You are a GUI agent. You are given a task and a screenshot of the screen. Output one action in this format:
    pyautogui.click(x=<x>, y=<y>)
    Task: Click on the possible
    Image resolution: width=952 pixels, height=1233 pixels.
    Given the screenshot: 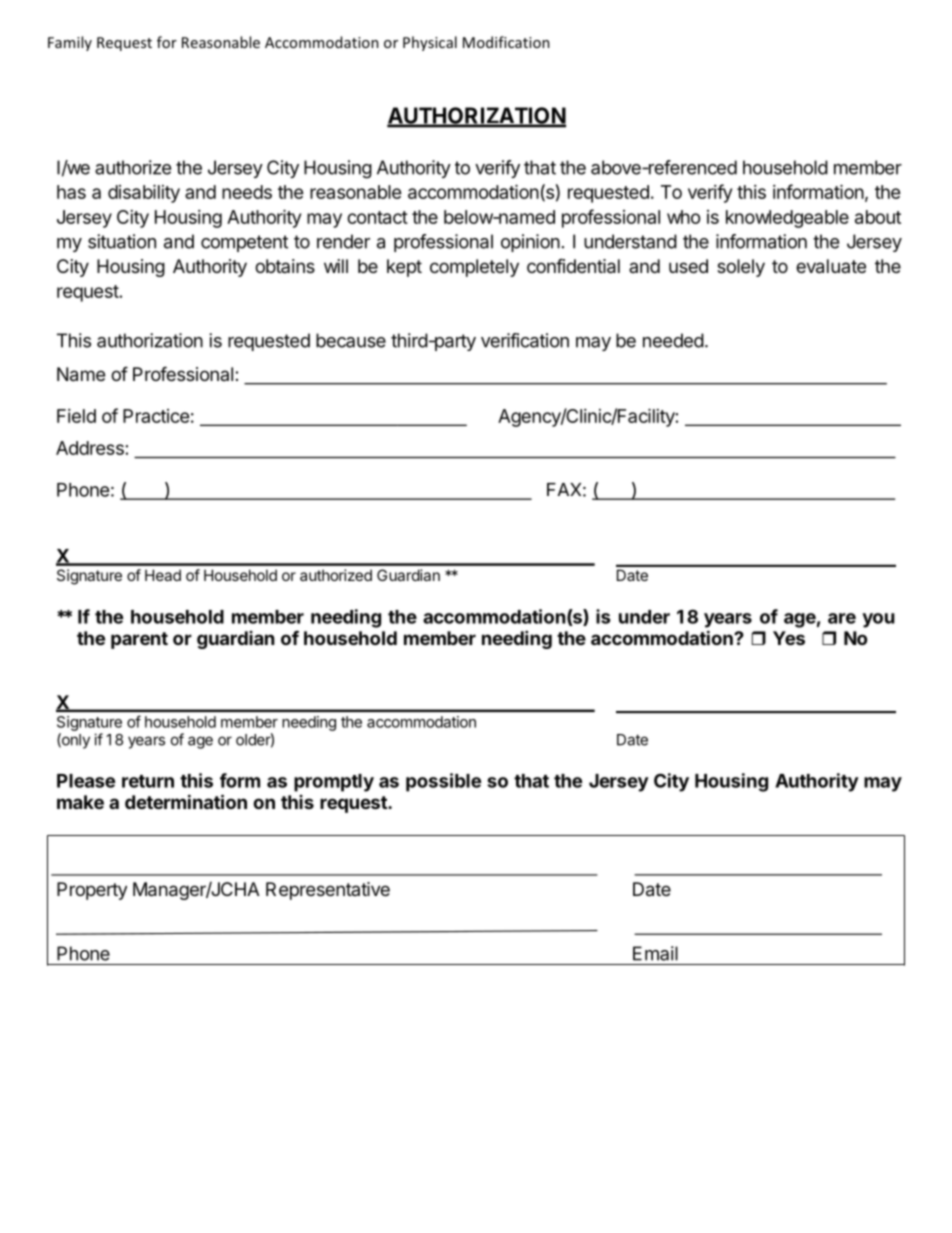 What is the action you would take?
    pyautogui.click(x=443, y=782)
